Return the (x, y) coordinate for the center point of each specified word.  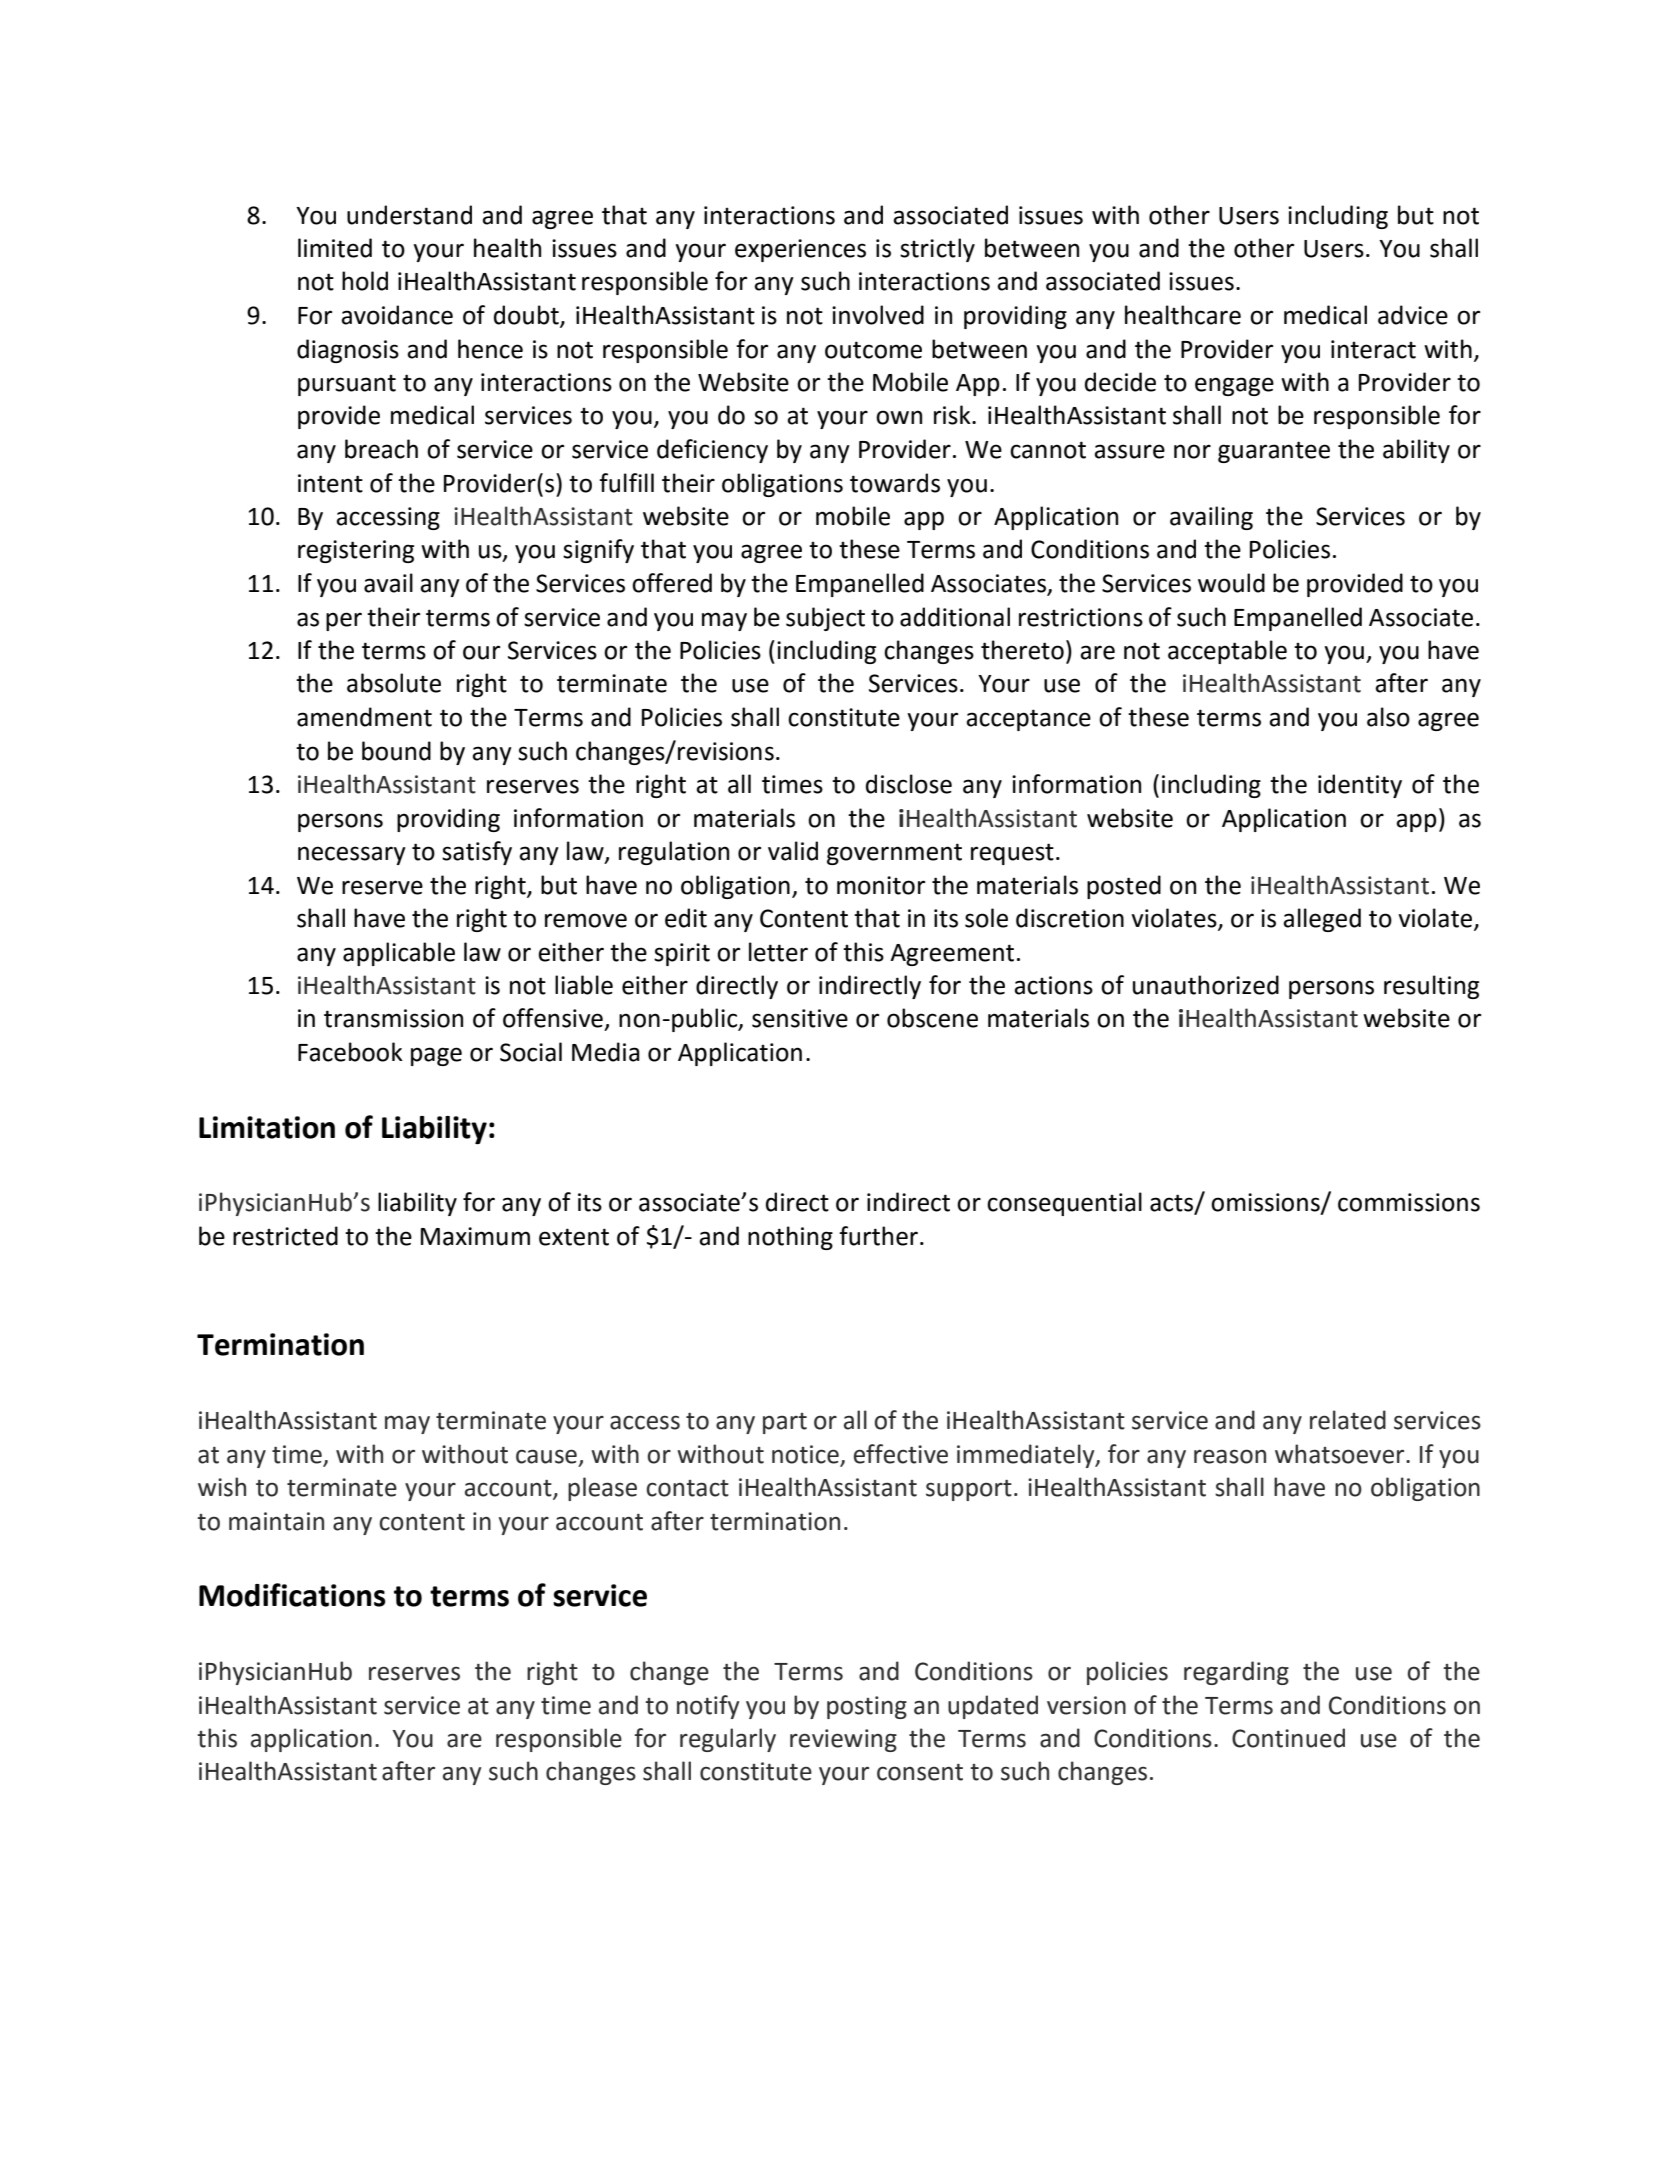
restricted (285, 1236)
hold (365, 281)
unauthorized (1206, 985)
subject (825, 619)
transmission (393, 1018)
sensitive (800, 1018)
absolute (394, 683)
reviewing (843, 1740)
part (785, 1423)
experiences (800, 250)
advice (1413, 315)
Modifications (292, 1595)
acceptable (1227, 652)
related (1348, 1420)
